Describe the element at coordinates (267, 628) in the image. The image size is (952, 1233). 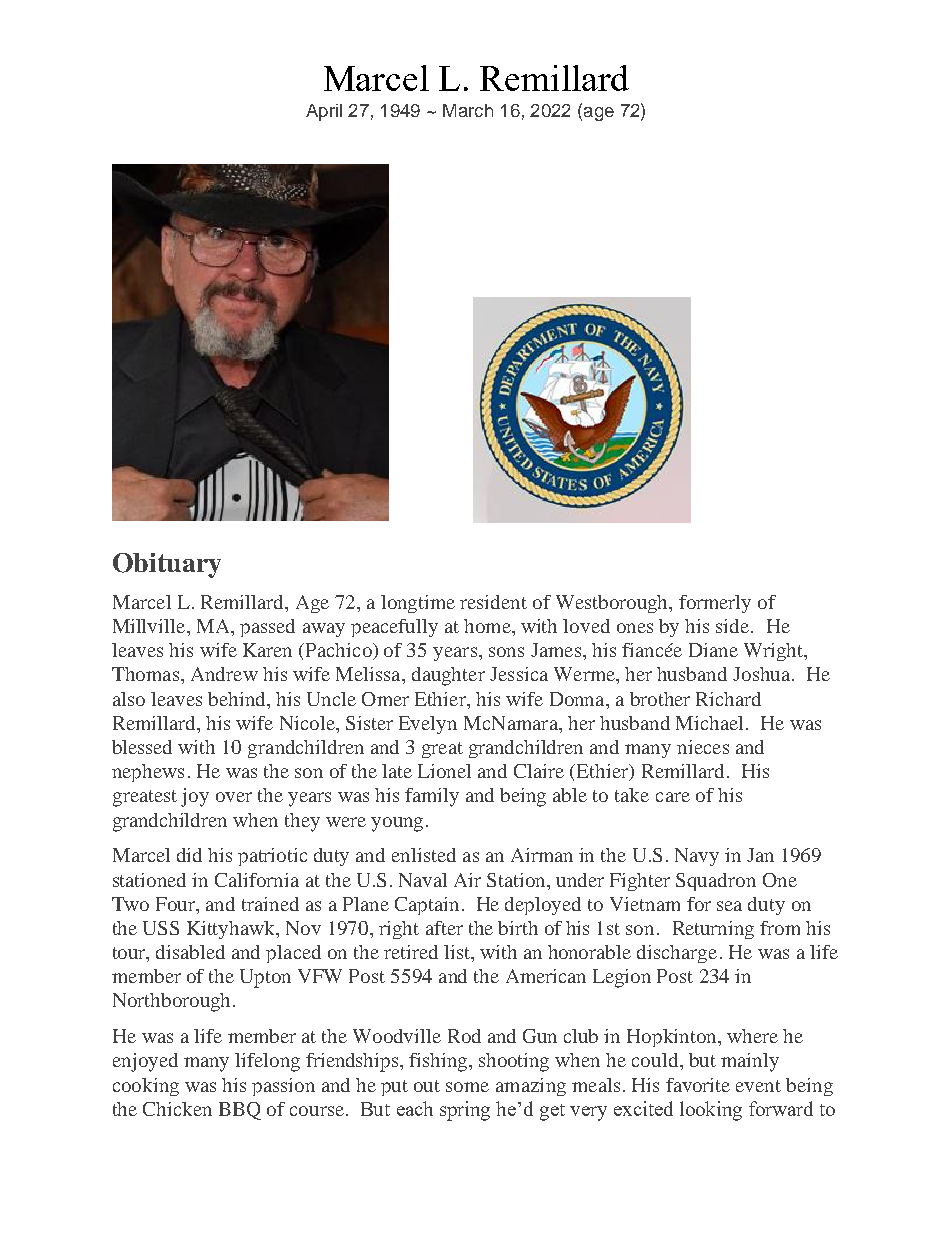
I see `passed` at that location.
